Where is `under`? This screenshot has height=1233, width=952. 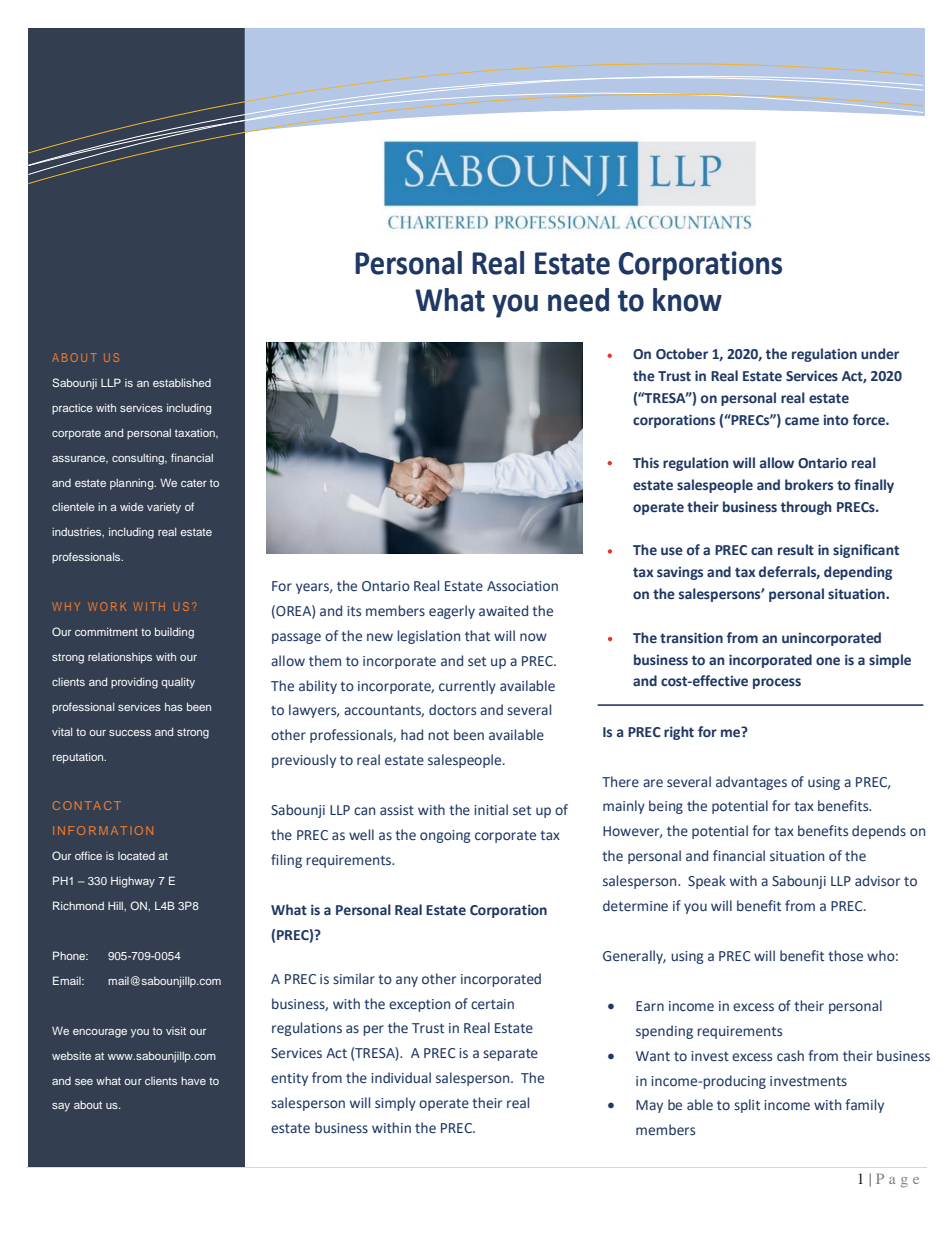 under is located at coordinates (880, 354).
